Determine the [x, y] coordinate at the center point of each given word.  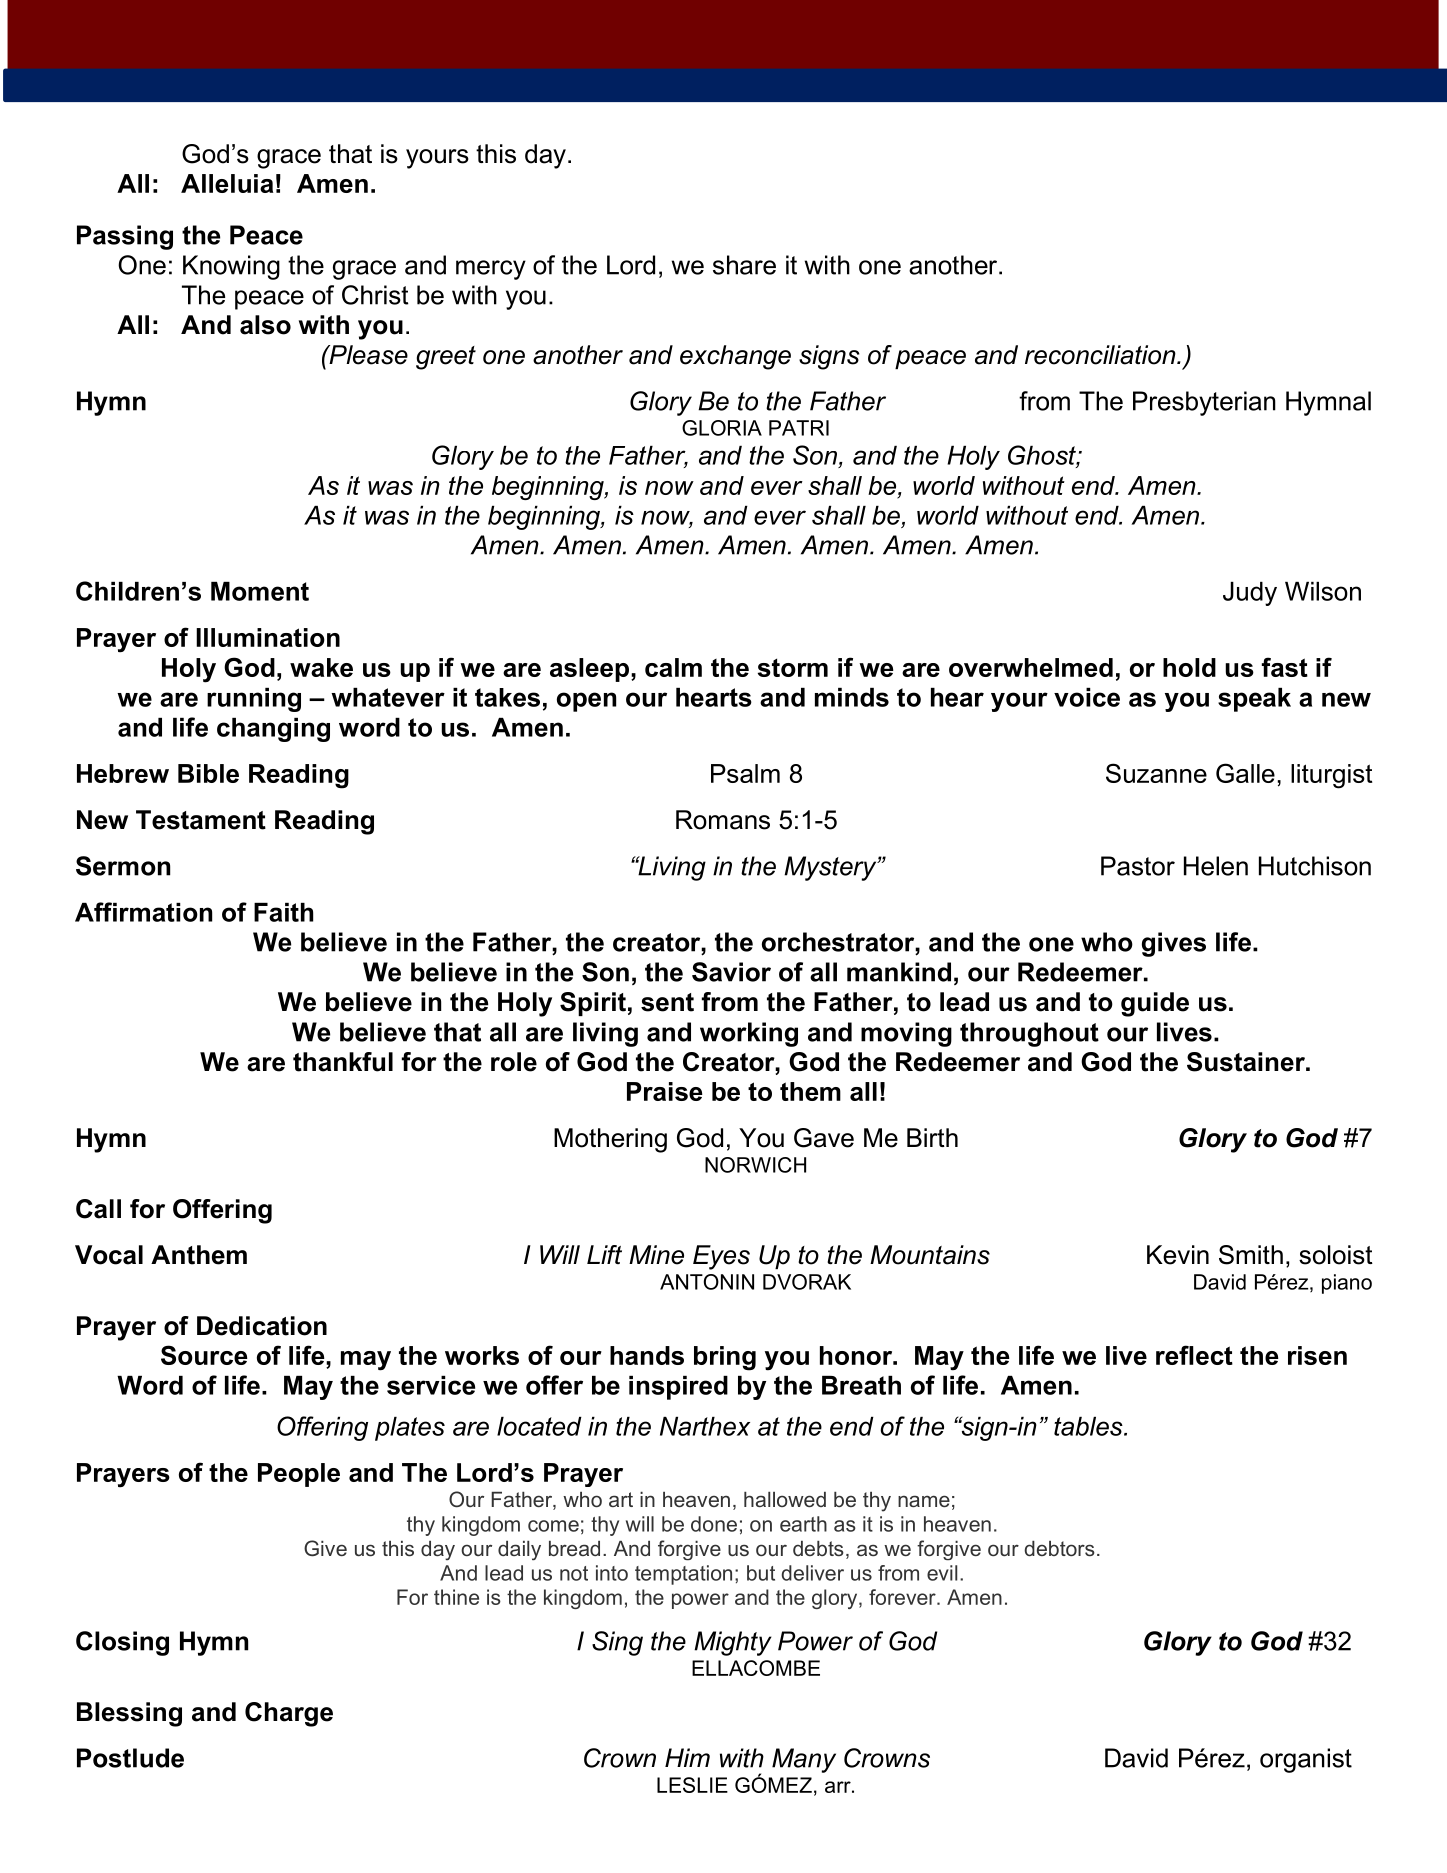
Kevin [1178, 1255]
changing [273, 730]
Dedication [262, 1326]
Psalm [745, 773]
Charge [289, 1714]
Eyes [721, 1257]
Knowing [231, 267]
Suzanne [1156, 773]
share [744, 265]
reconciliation [1101, 355]
